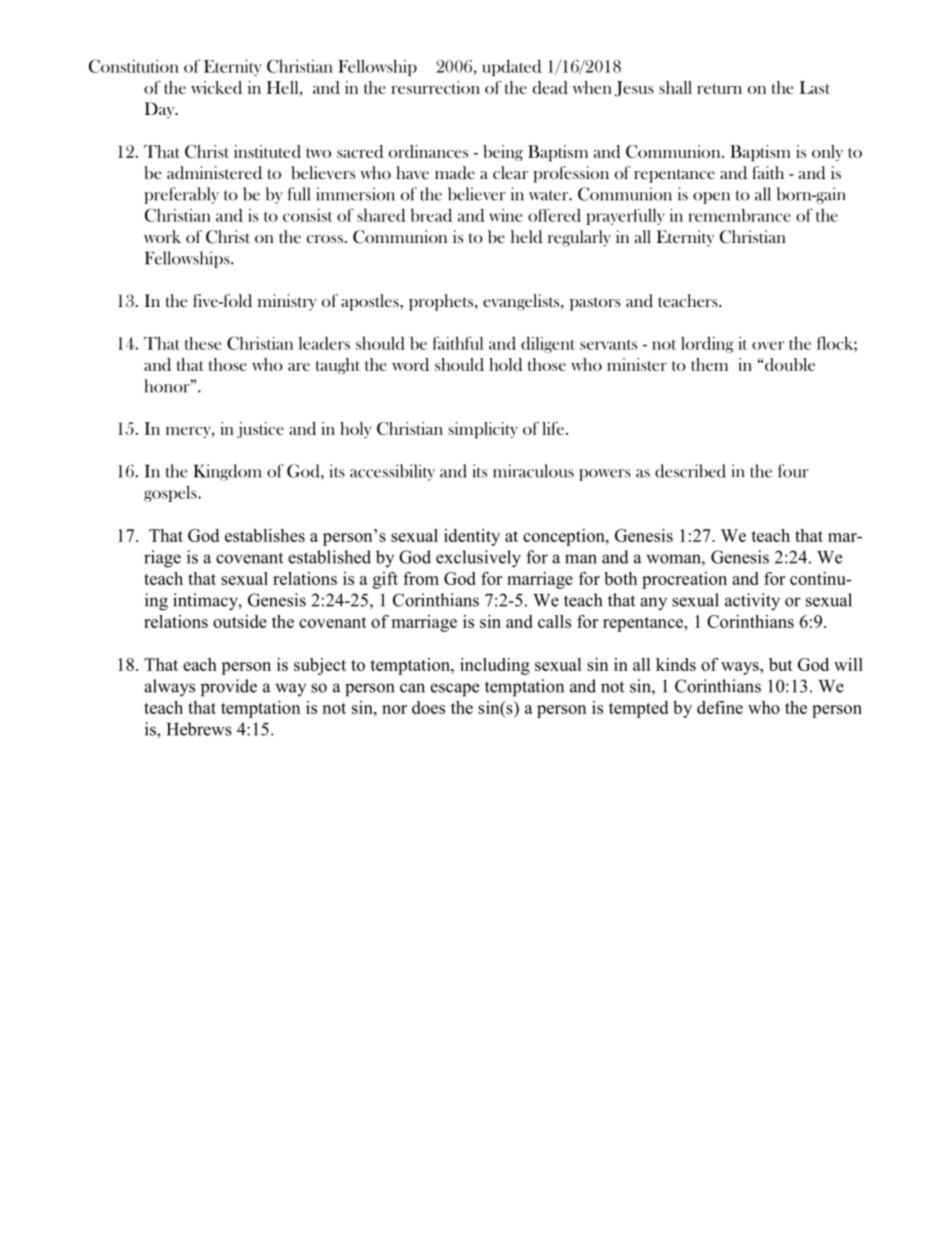 Image resolution: width=952 pixels, height=1233 pixels. I want to click on provide, so click(229, 688).
